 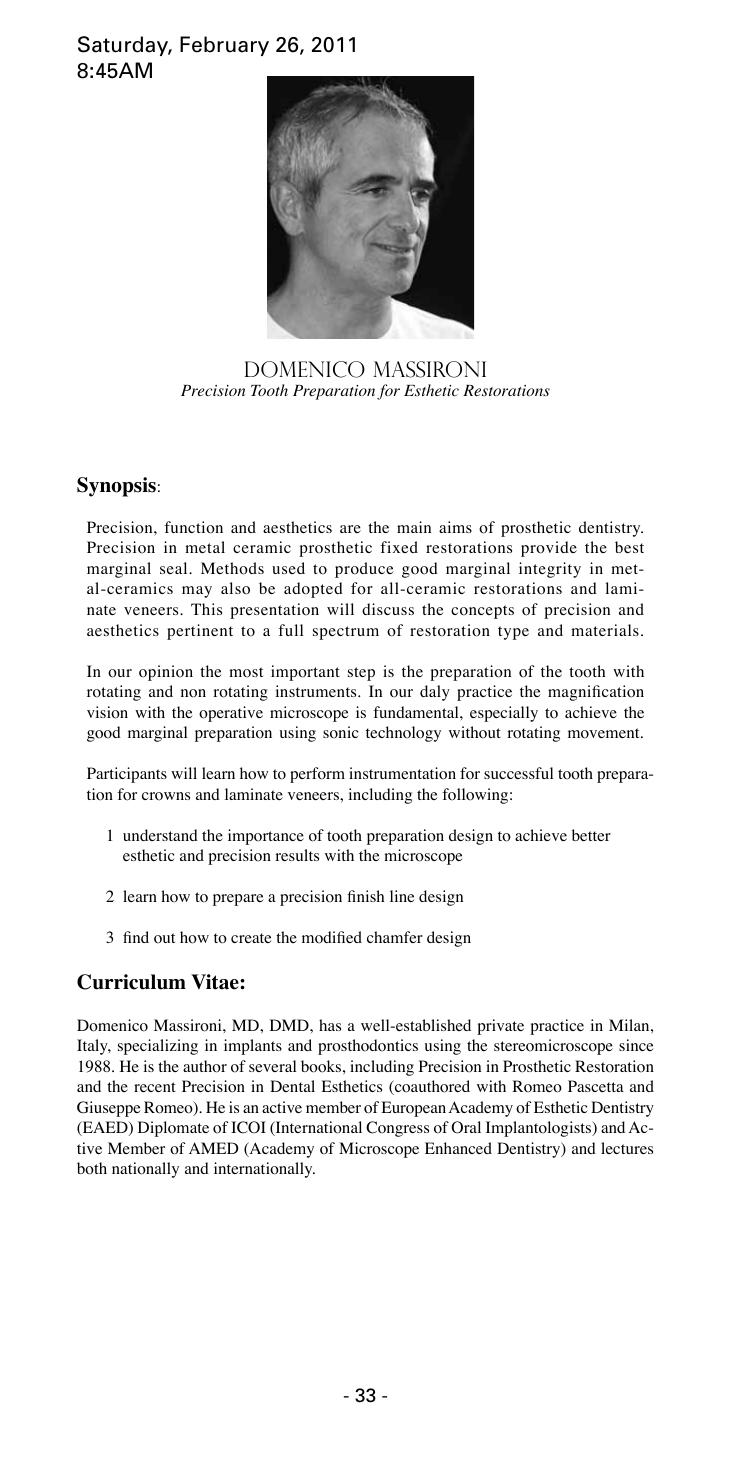 I want to click on materials, so click(x=605, y=630).
